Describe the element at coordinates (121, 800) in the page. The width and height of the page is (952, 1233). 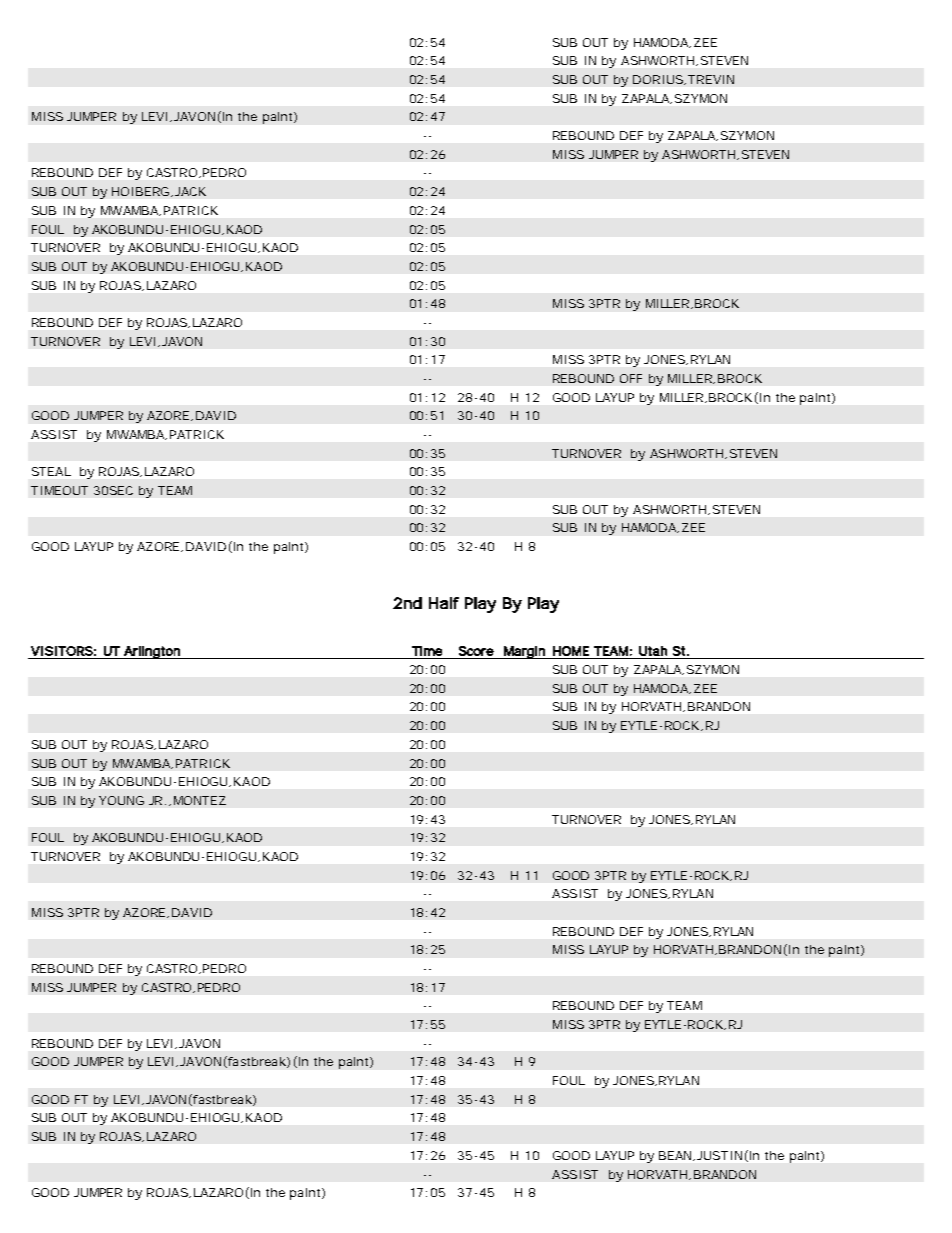
I see `YOUNG` at that location.
